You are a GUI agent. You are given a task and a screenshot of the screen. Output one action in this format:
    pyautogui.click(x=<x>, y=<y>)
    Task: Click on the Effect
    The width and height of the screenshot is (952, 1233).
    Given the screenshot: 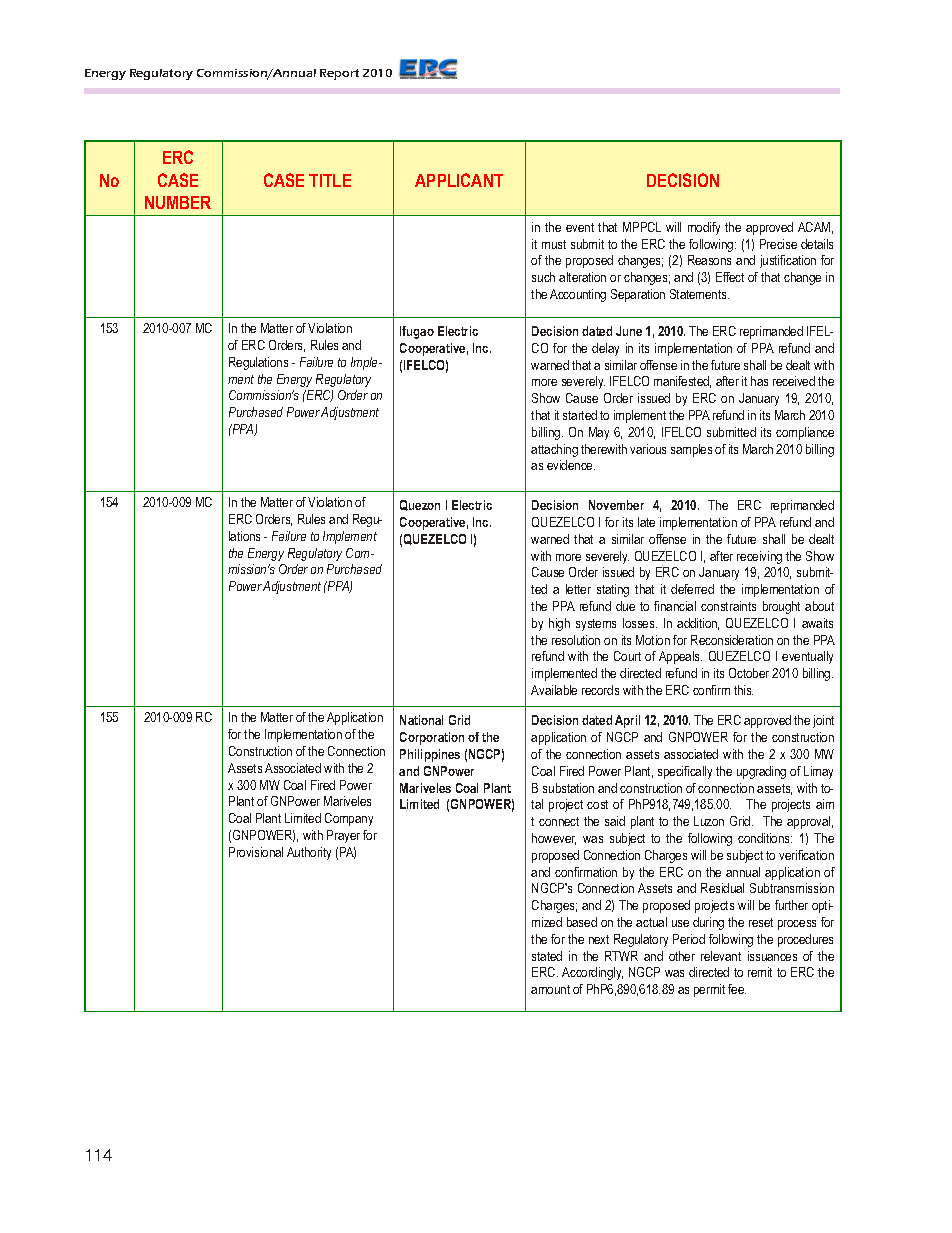 What is the action you would take?
    pyautogui.click(x=730, y=277)
